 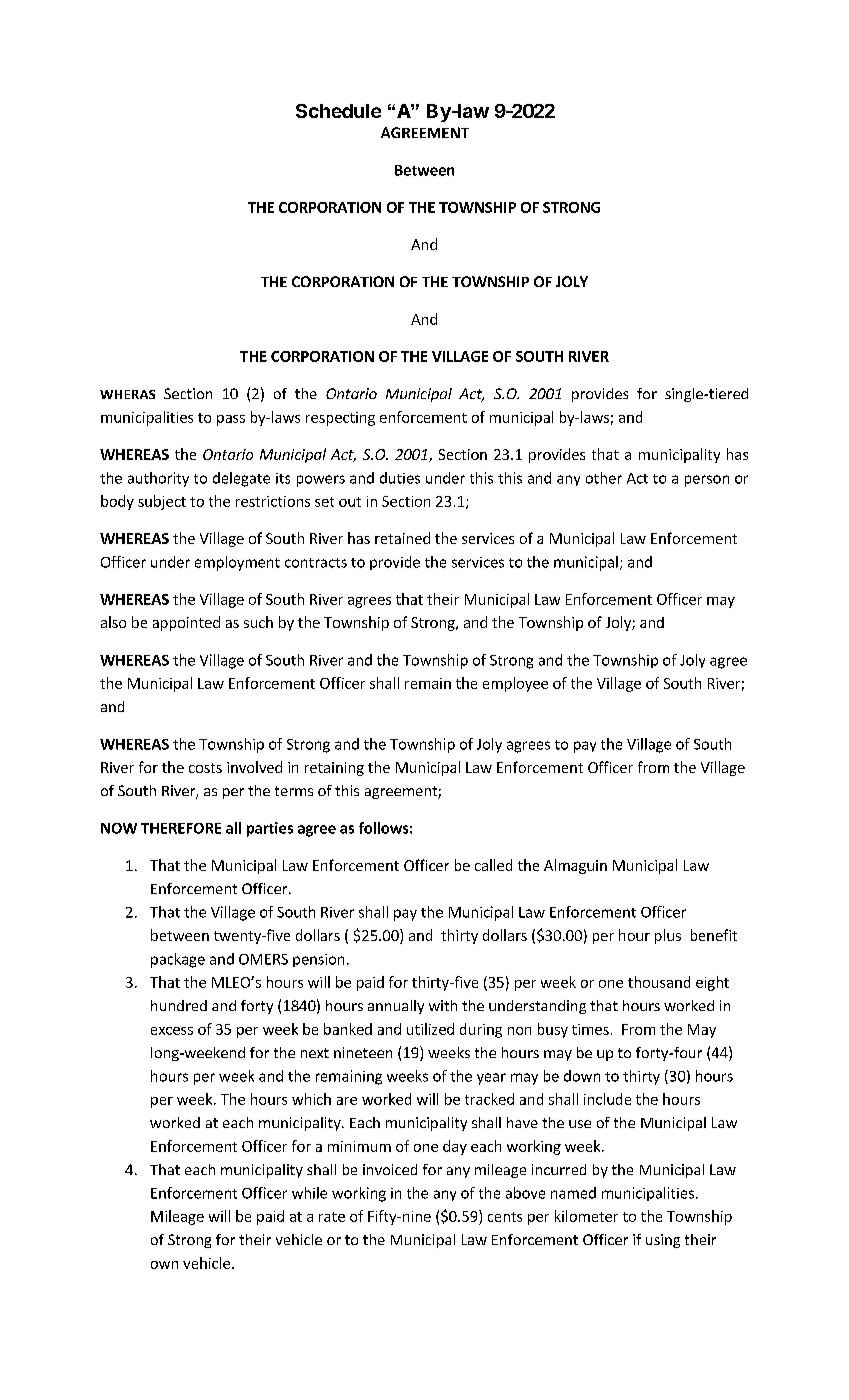 I want to click on respecting, so click(x=340, y=419).
